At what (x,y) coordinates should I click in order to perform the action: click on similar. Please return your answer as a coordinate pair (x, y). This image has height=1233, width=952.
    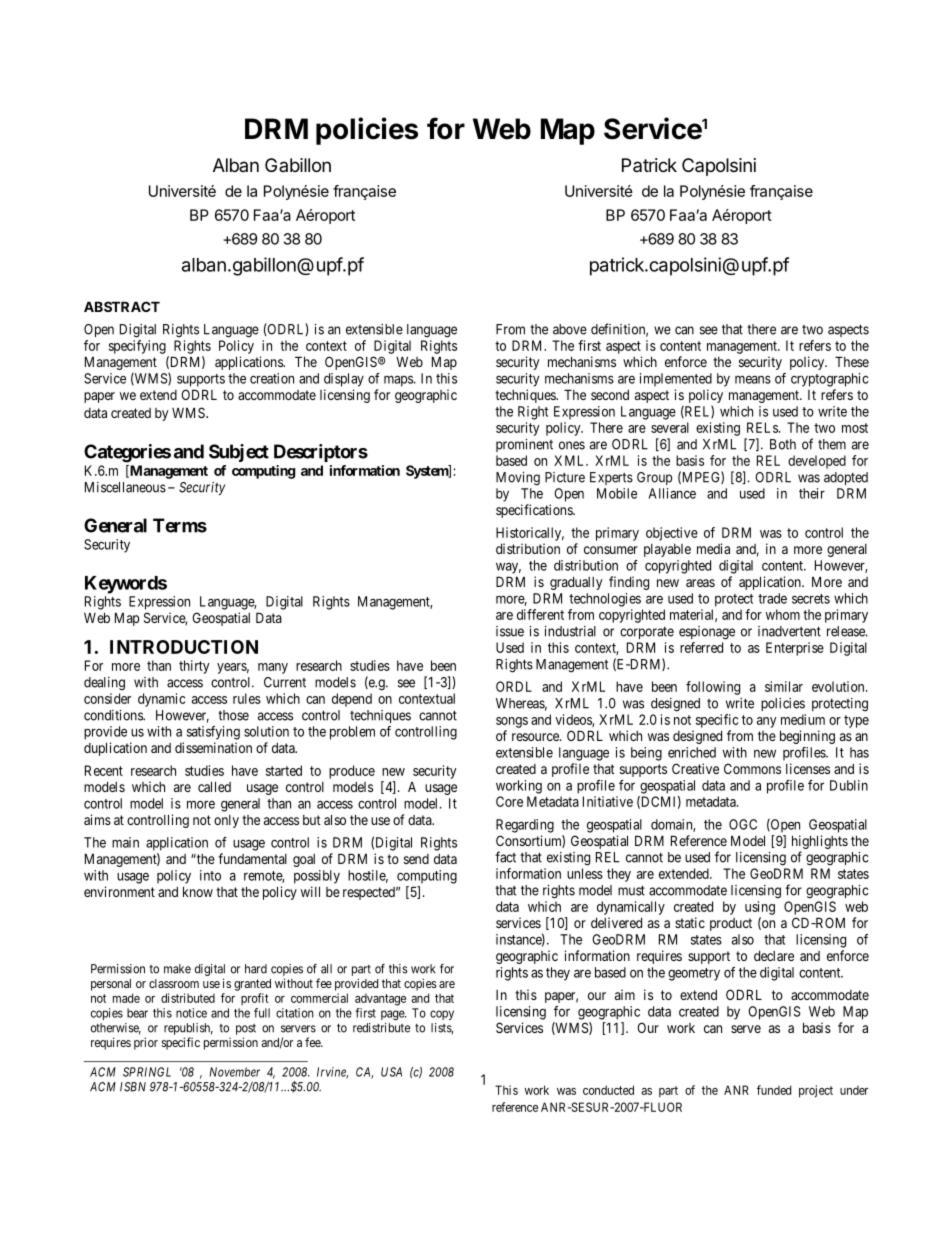
    Looking at the image, I should click on (784, 686).
